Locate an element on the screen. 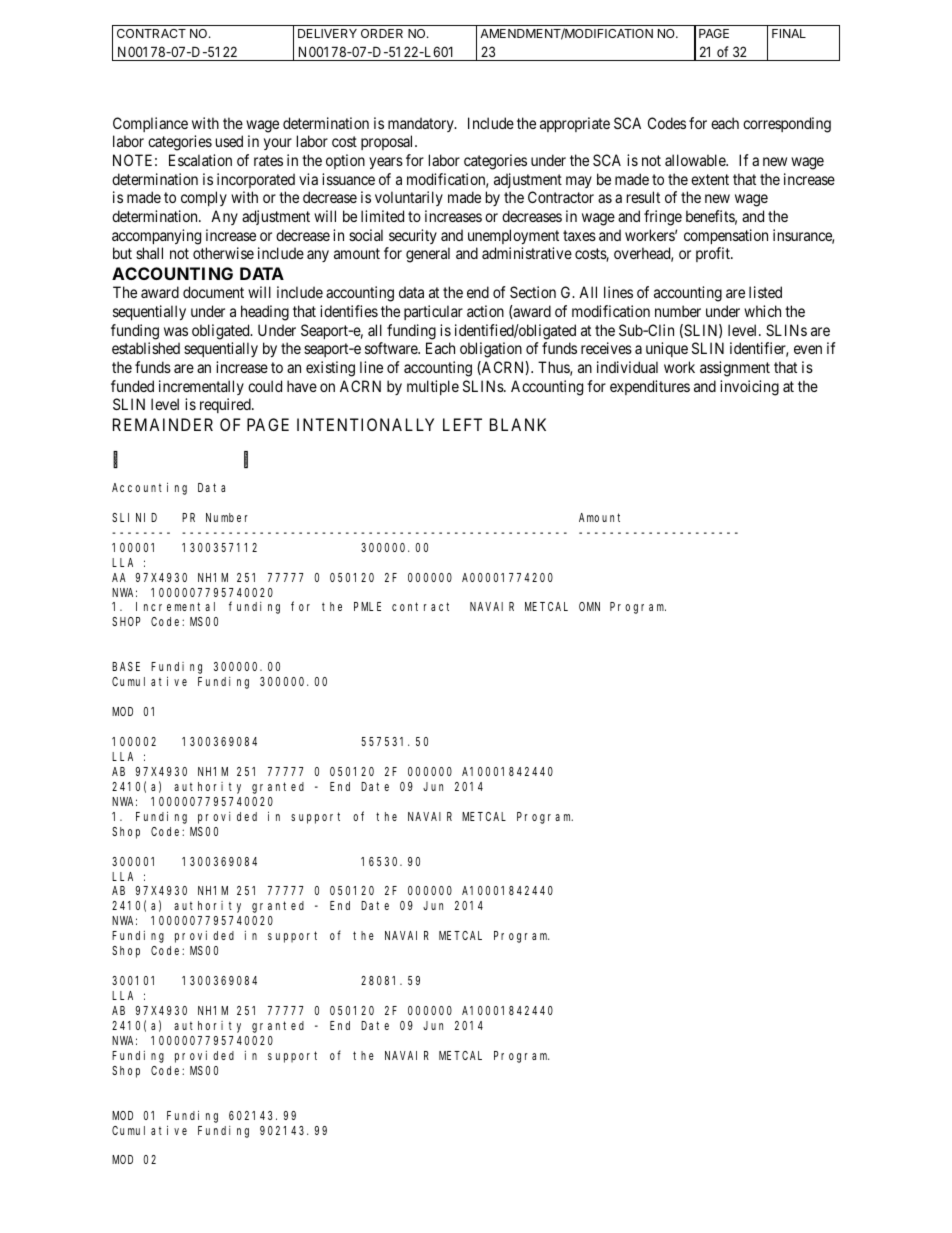 This screenshot has height=1233, width=952. listed is located at coordinates (765, 292).
